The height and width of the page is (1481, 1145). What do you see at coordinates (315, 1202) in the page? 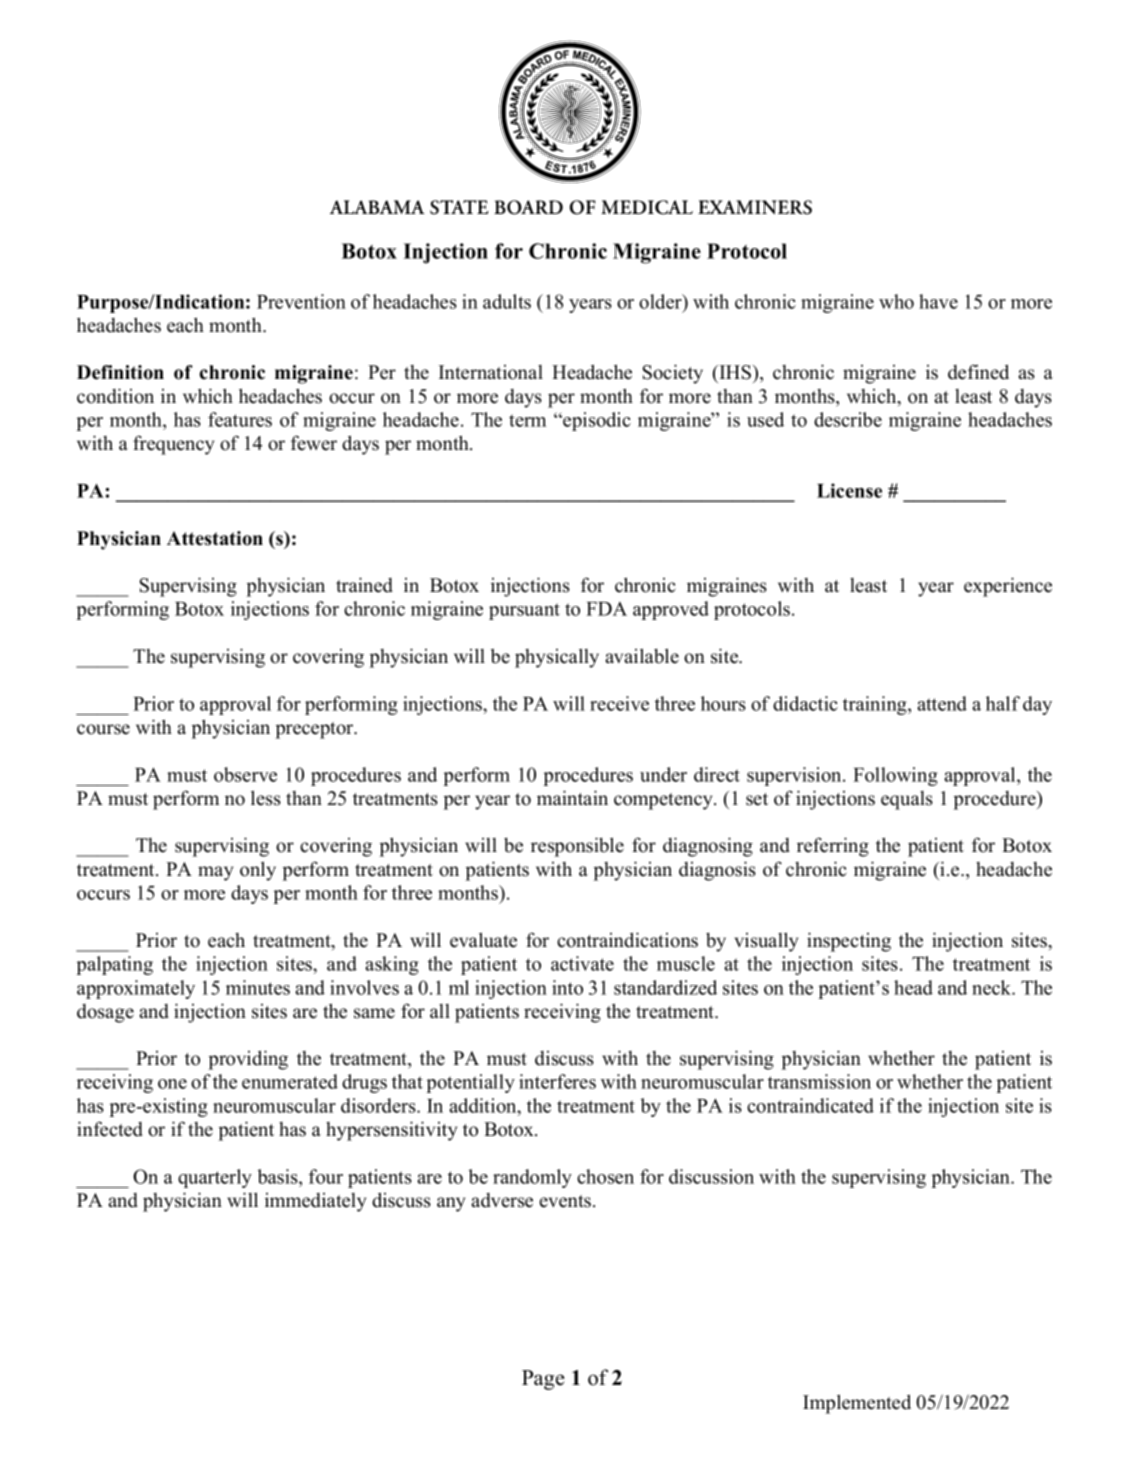
I see `immediately` at bounding box center [315, 1202].
